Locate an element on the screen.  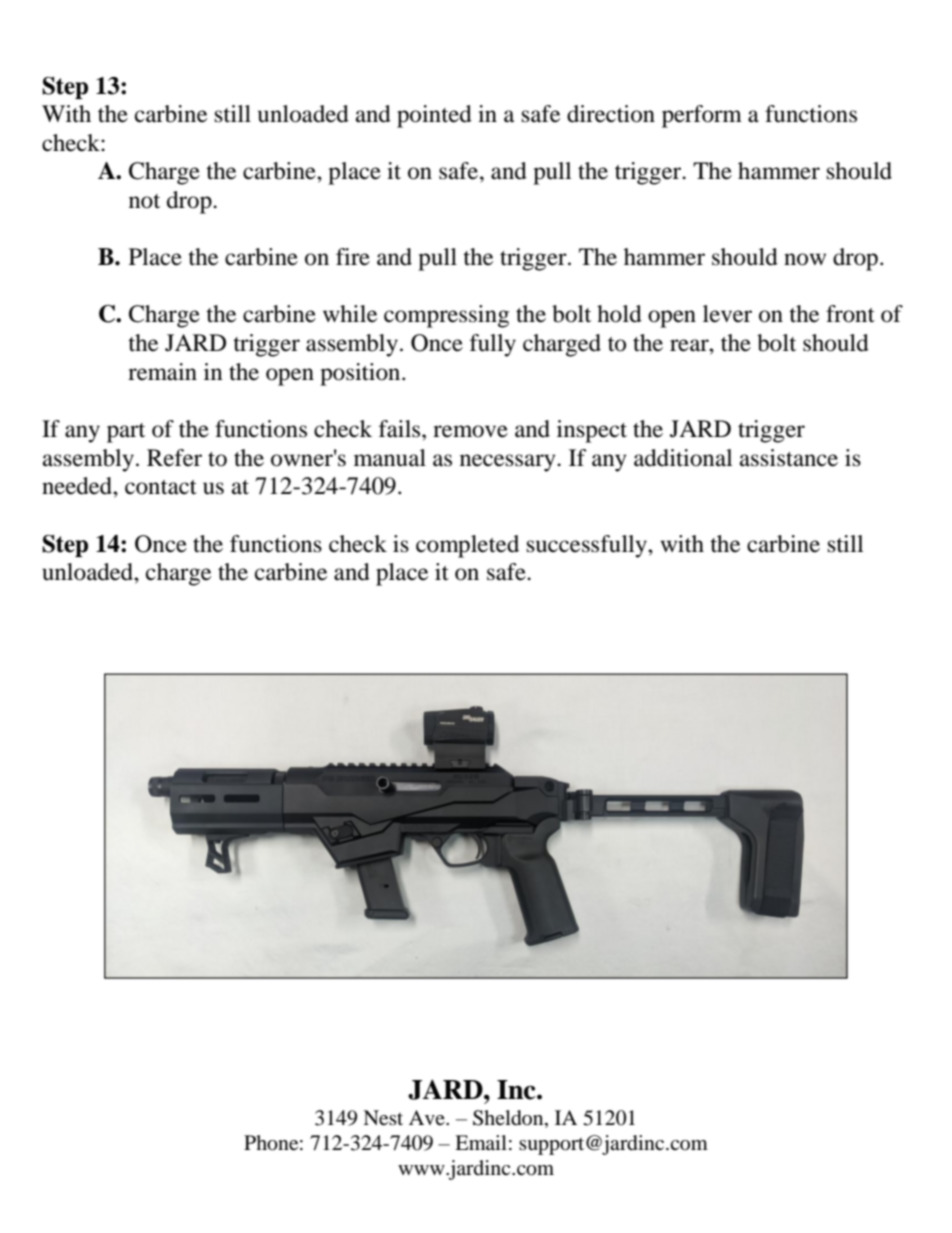
assistance is located at coordinates (789, 458).
